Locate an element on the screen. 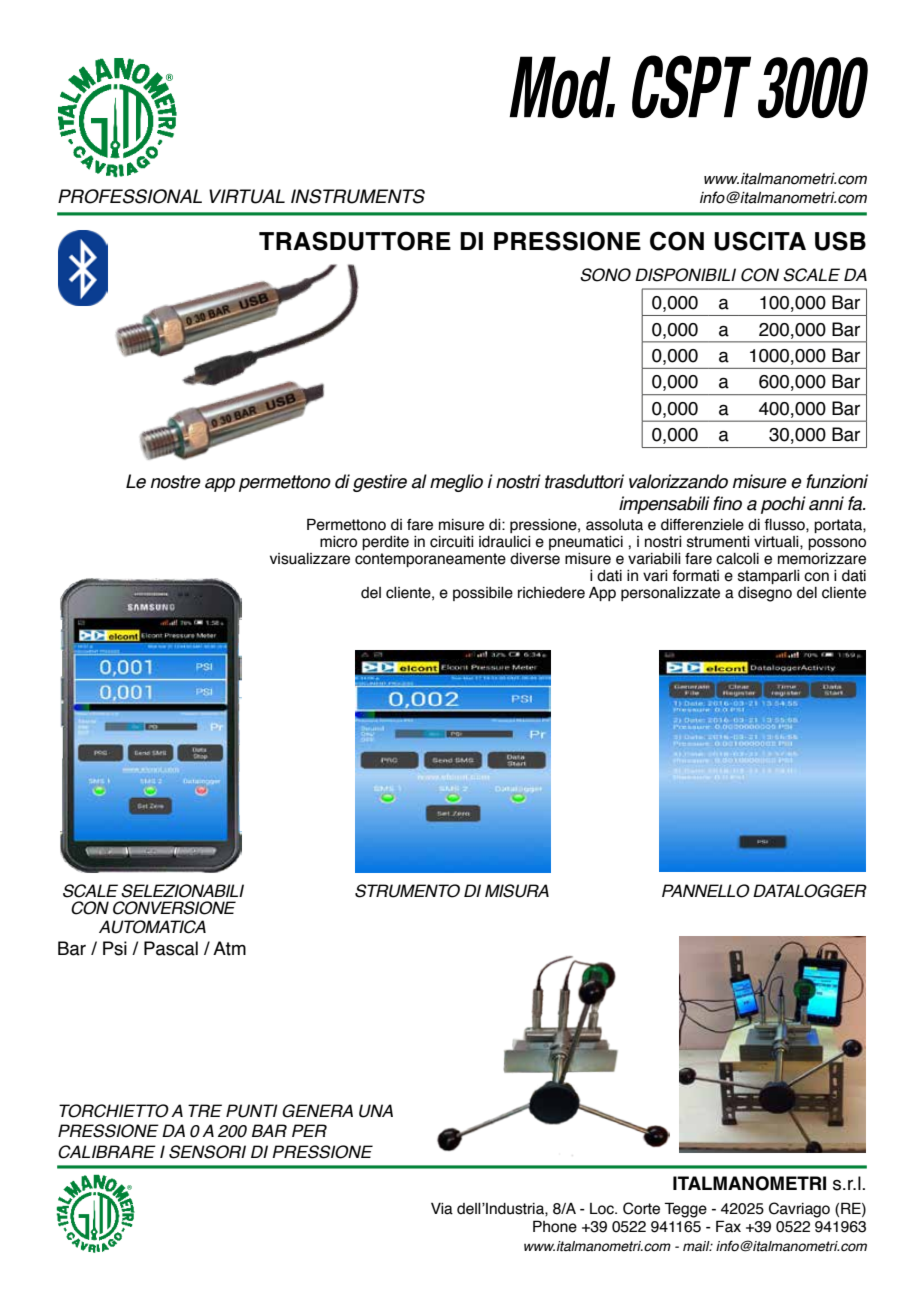 The height and width of the screenshot is (1308, 924). anni is located at coordinates (826, 503).
